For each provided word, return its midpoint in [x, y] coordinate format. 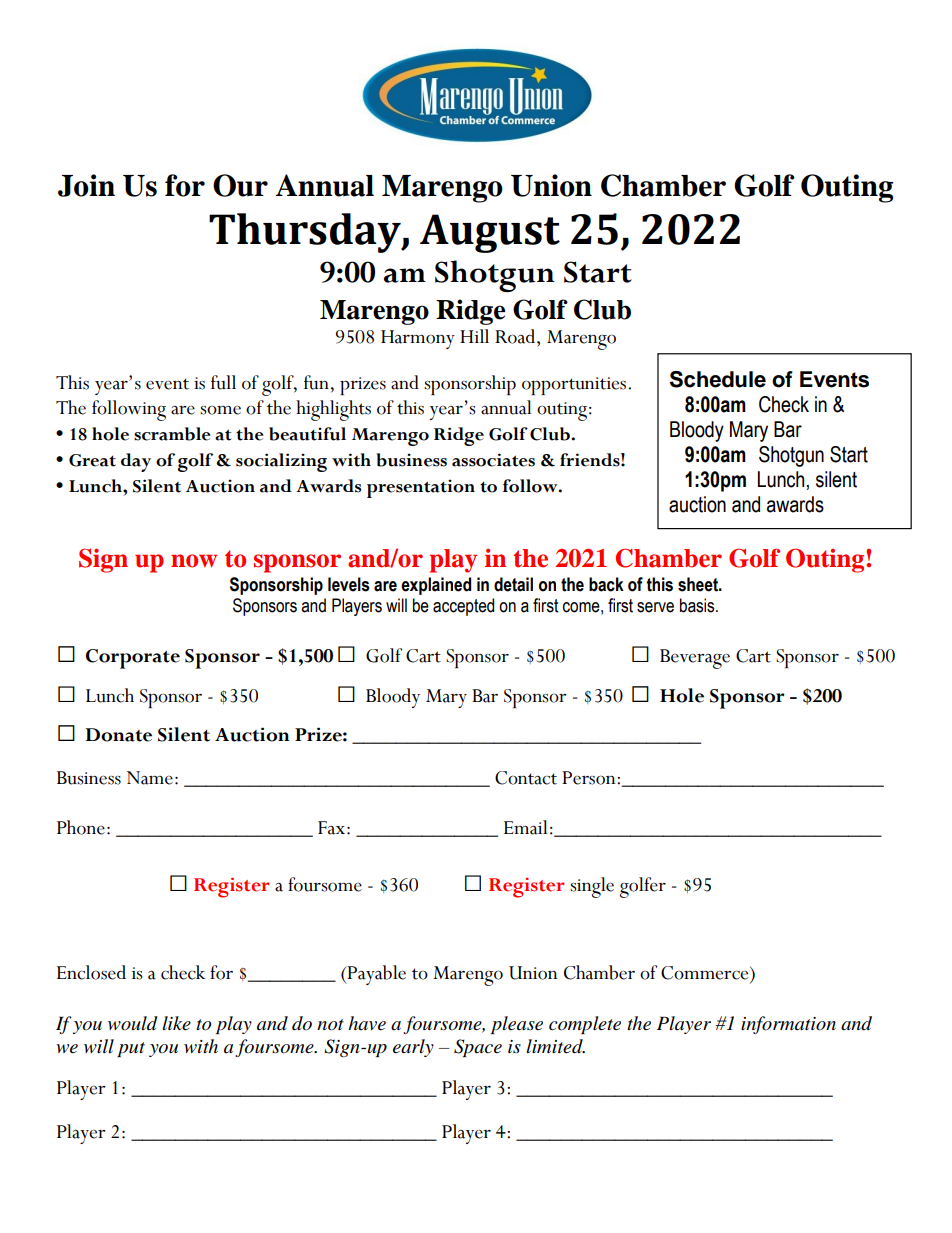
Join [86, 185]
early [413, 1048]
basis [698, 605]
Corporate [133, 659]
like [176, 1023]
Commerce [706, 973]
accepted [463, 607]
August [490, 233]
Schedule [718, 379]
